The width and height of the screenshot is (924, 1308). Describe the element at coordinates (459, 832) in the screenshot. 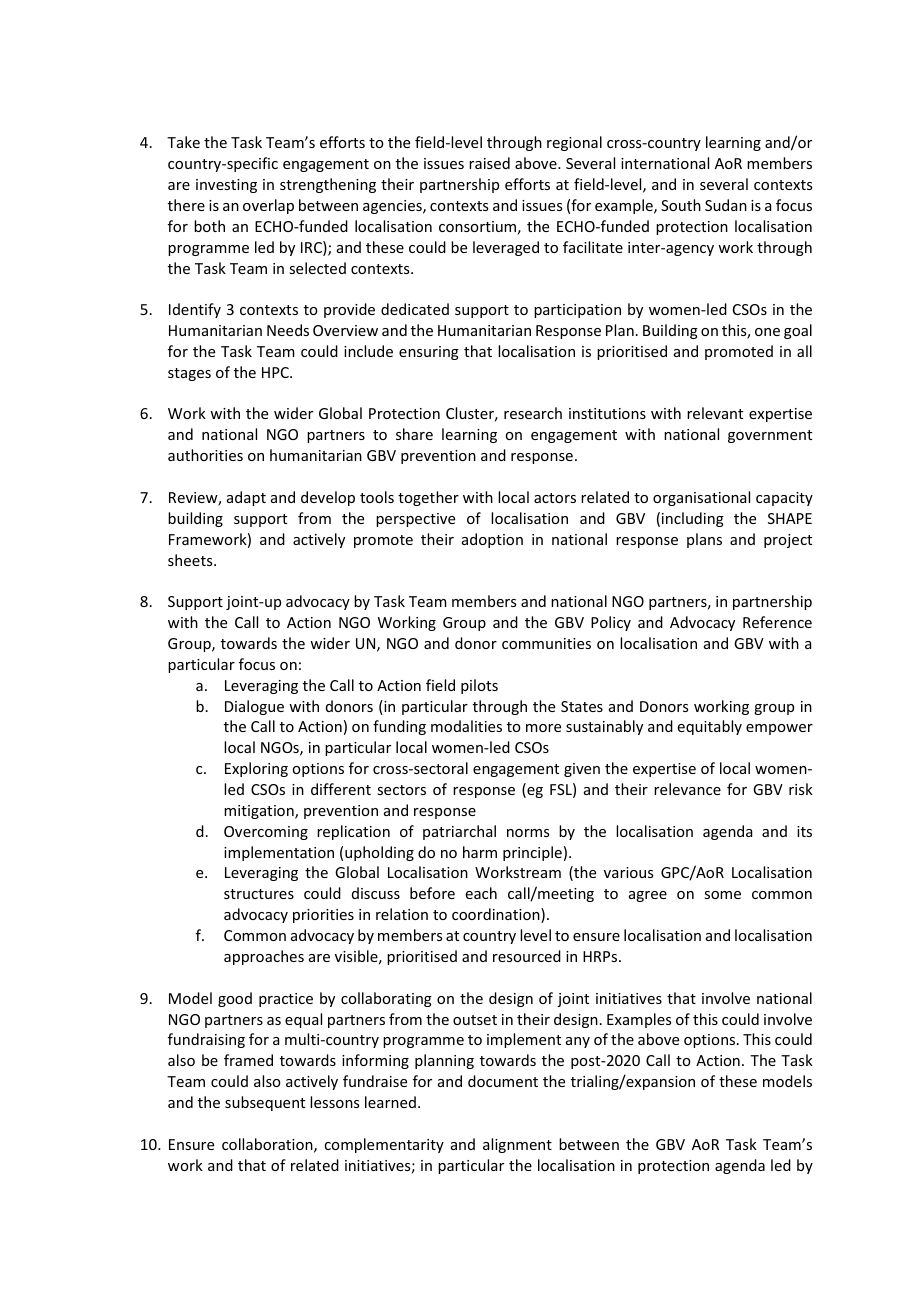

I see `patriarchal` at that location.
